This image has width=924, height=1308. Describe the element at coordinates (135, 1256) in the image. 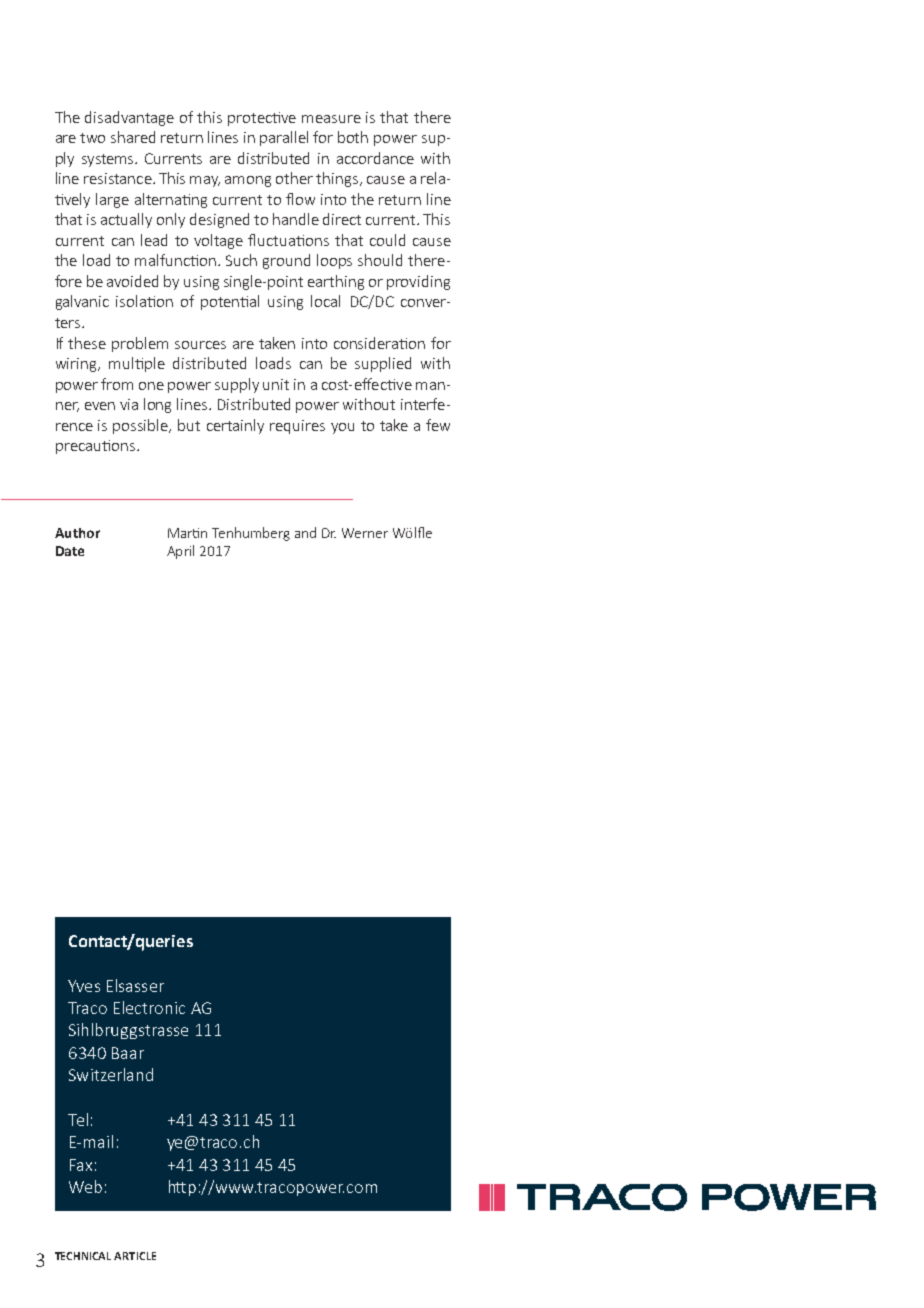

I see `ARTICLE` at that location.
